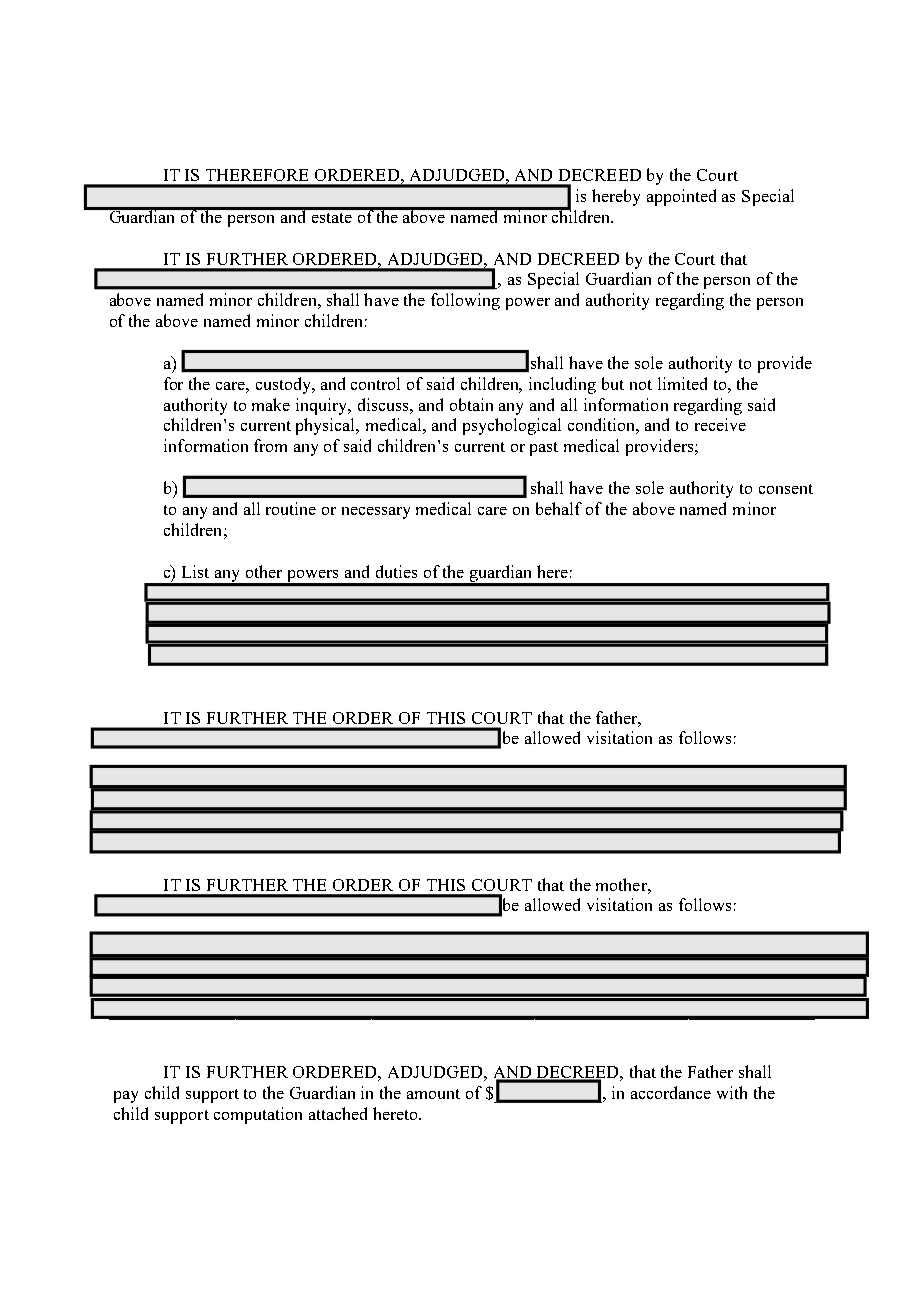  Describe the element at coordinates (396, 571) in the document. I see `duties` at that location.
